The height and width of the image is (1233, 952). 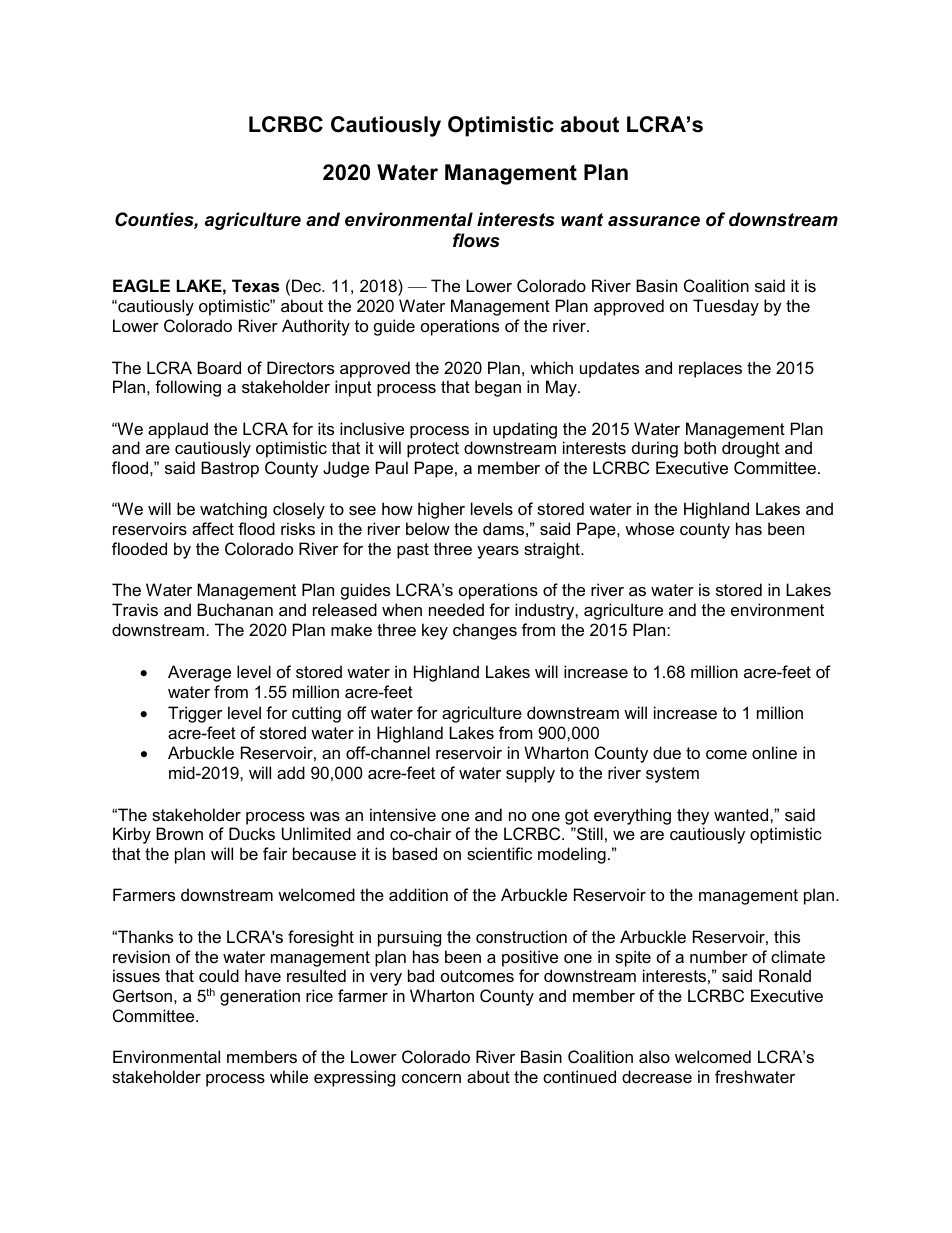 I want to click on supply, so click(x=530, y=774).
